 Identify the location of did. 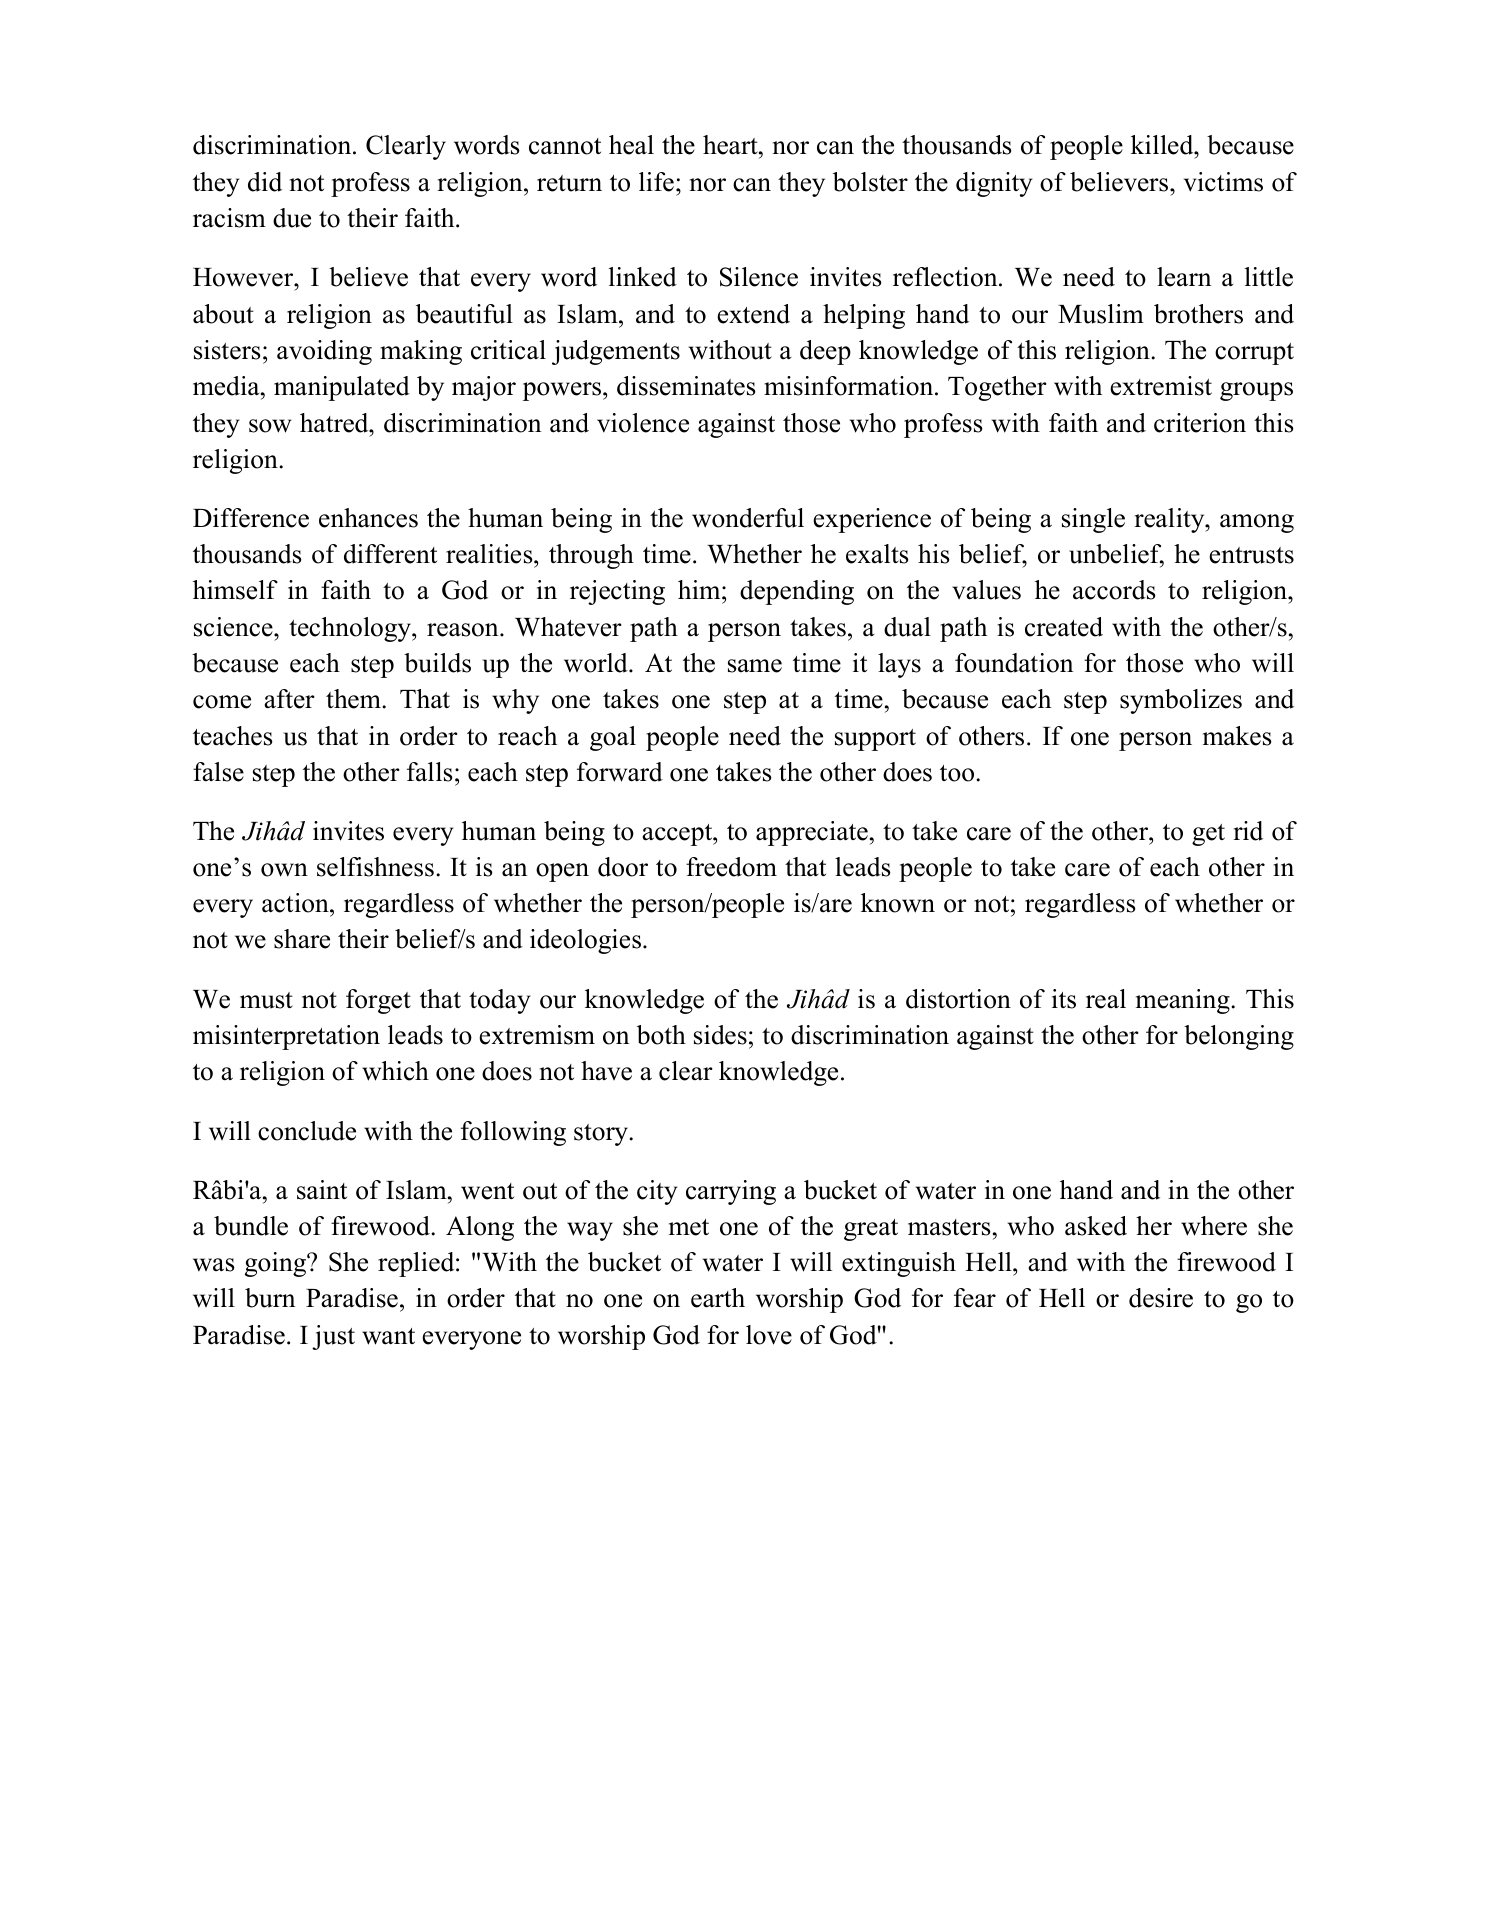
(265, 182).
